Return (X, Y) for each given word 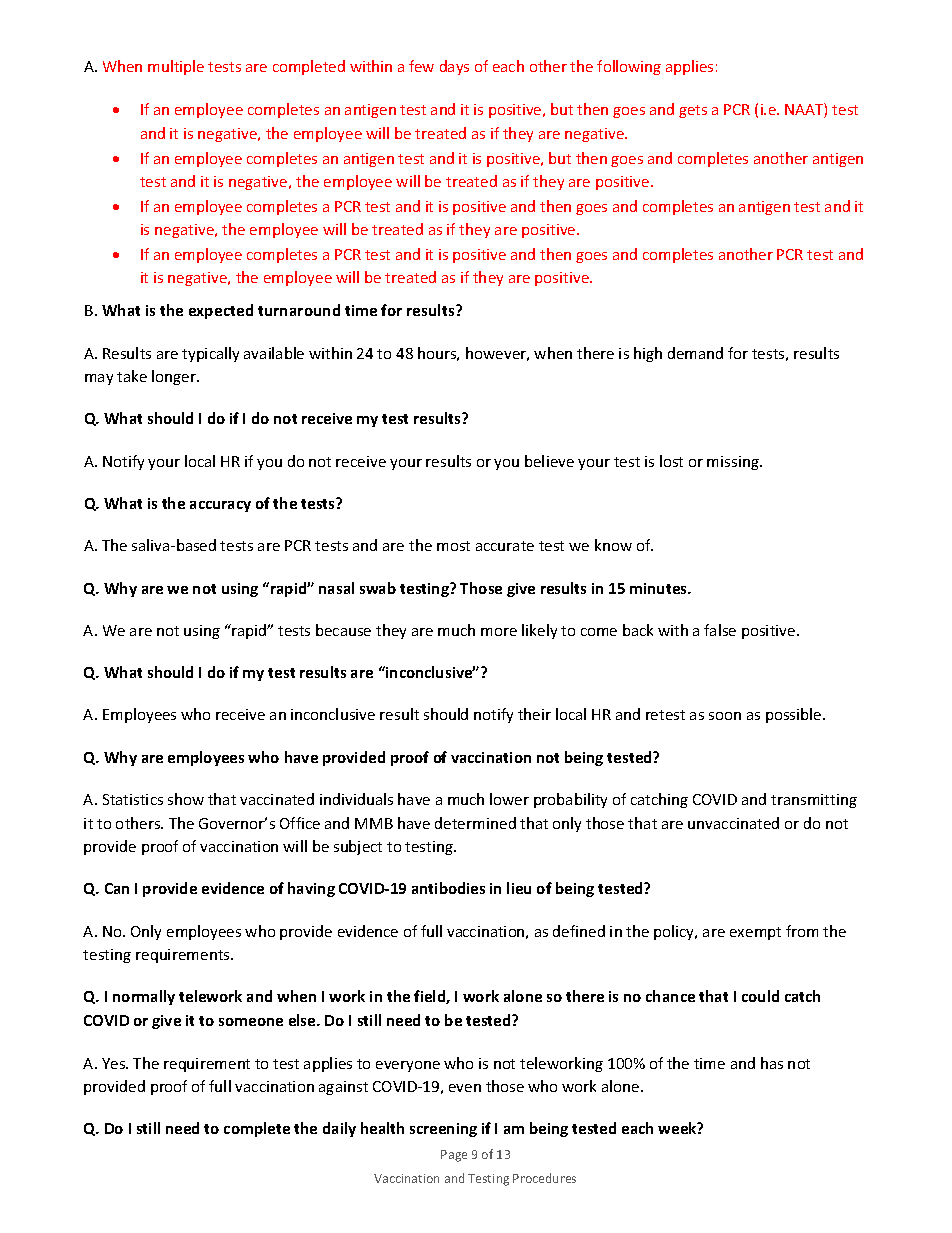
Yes (115, 1063)
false (720, 630)
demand (695, 353)
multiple (176, 67)
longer (175, 377)
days (454, 67)
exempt (755, 933)
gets (693, 111)
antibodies (448, 888)
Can (117, 888)
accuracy (220, 506)
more (499, 632)
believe (549, 461)
